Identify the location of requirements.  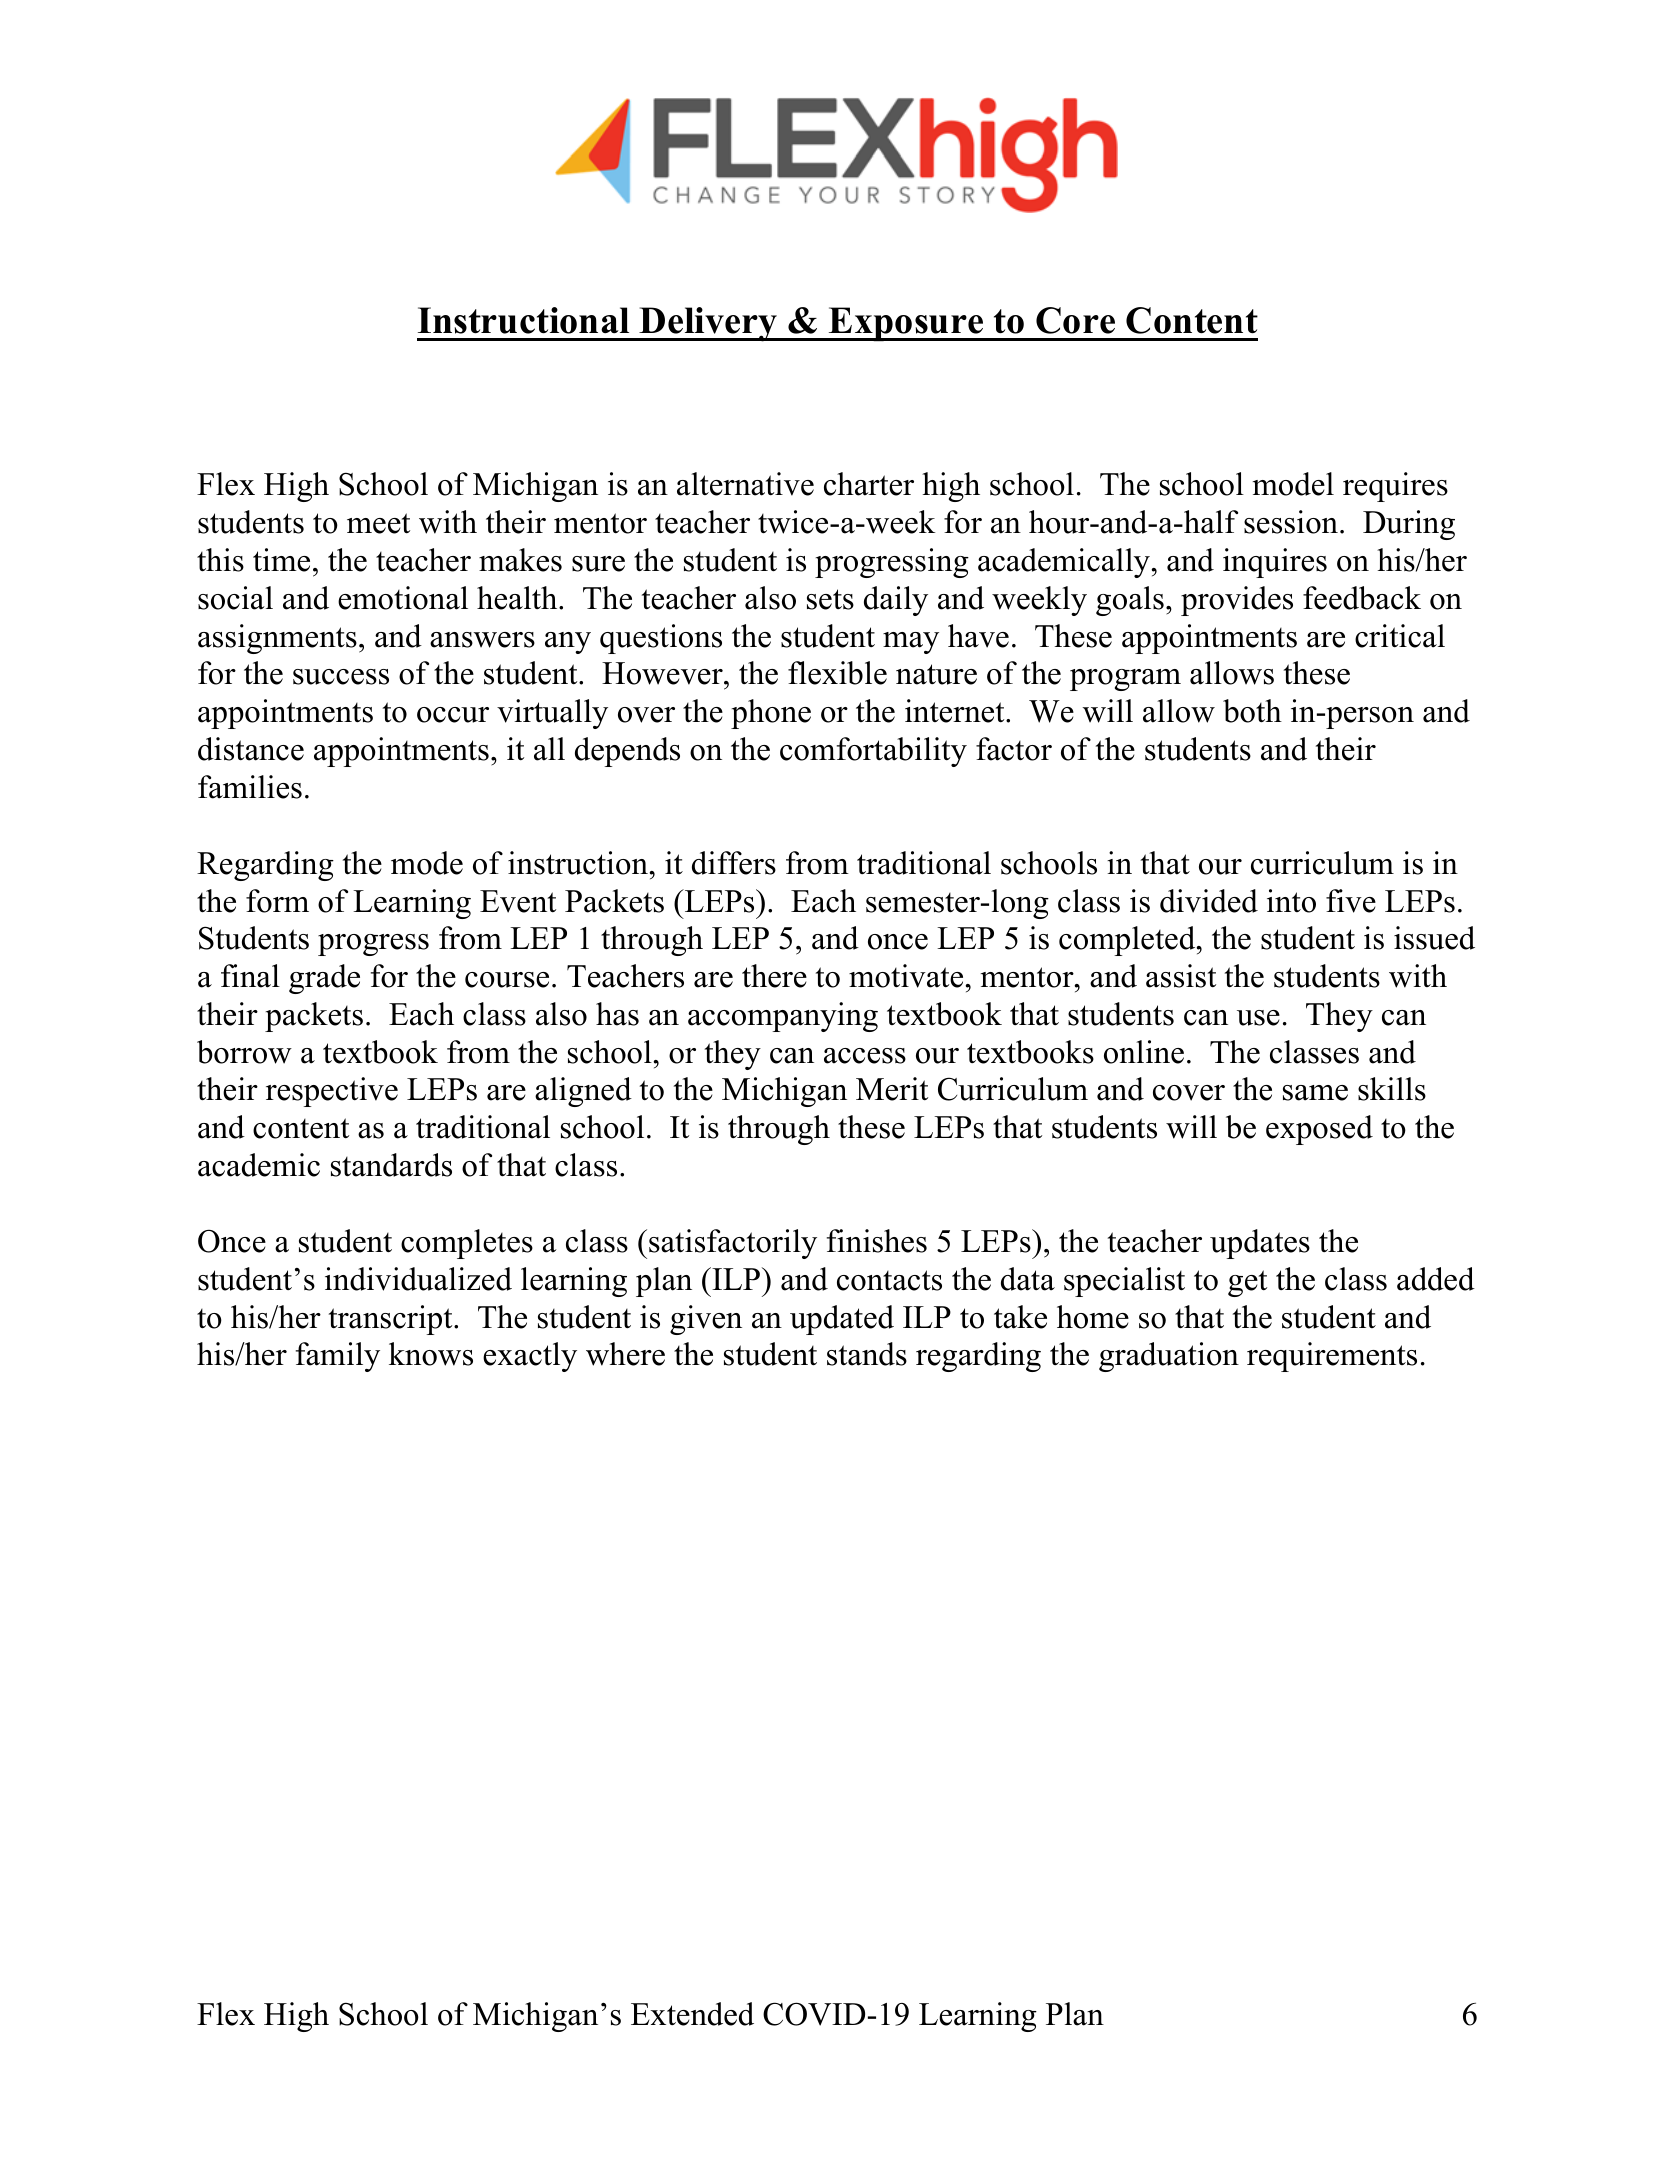
(1332, 1357).
